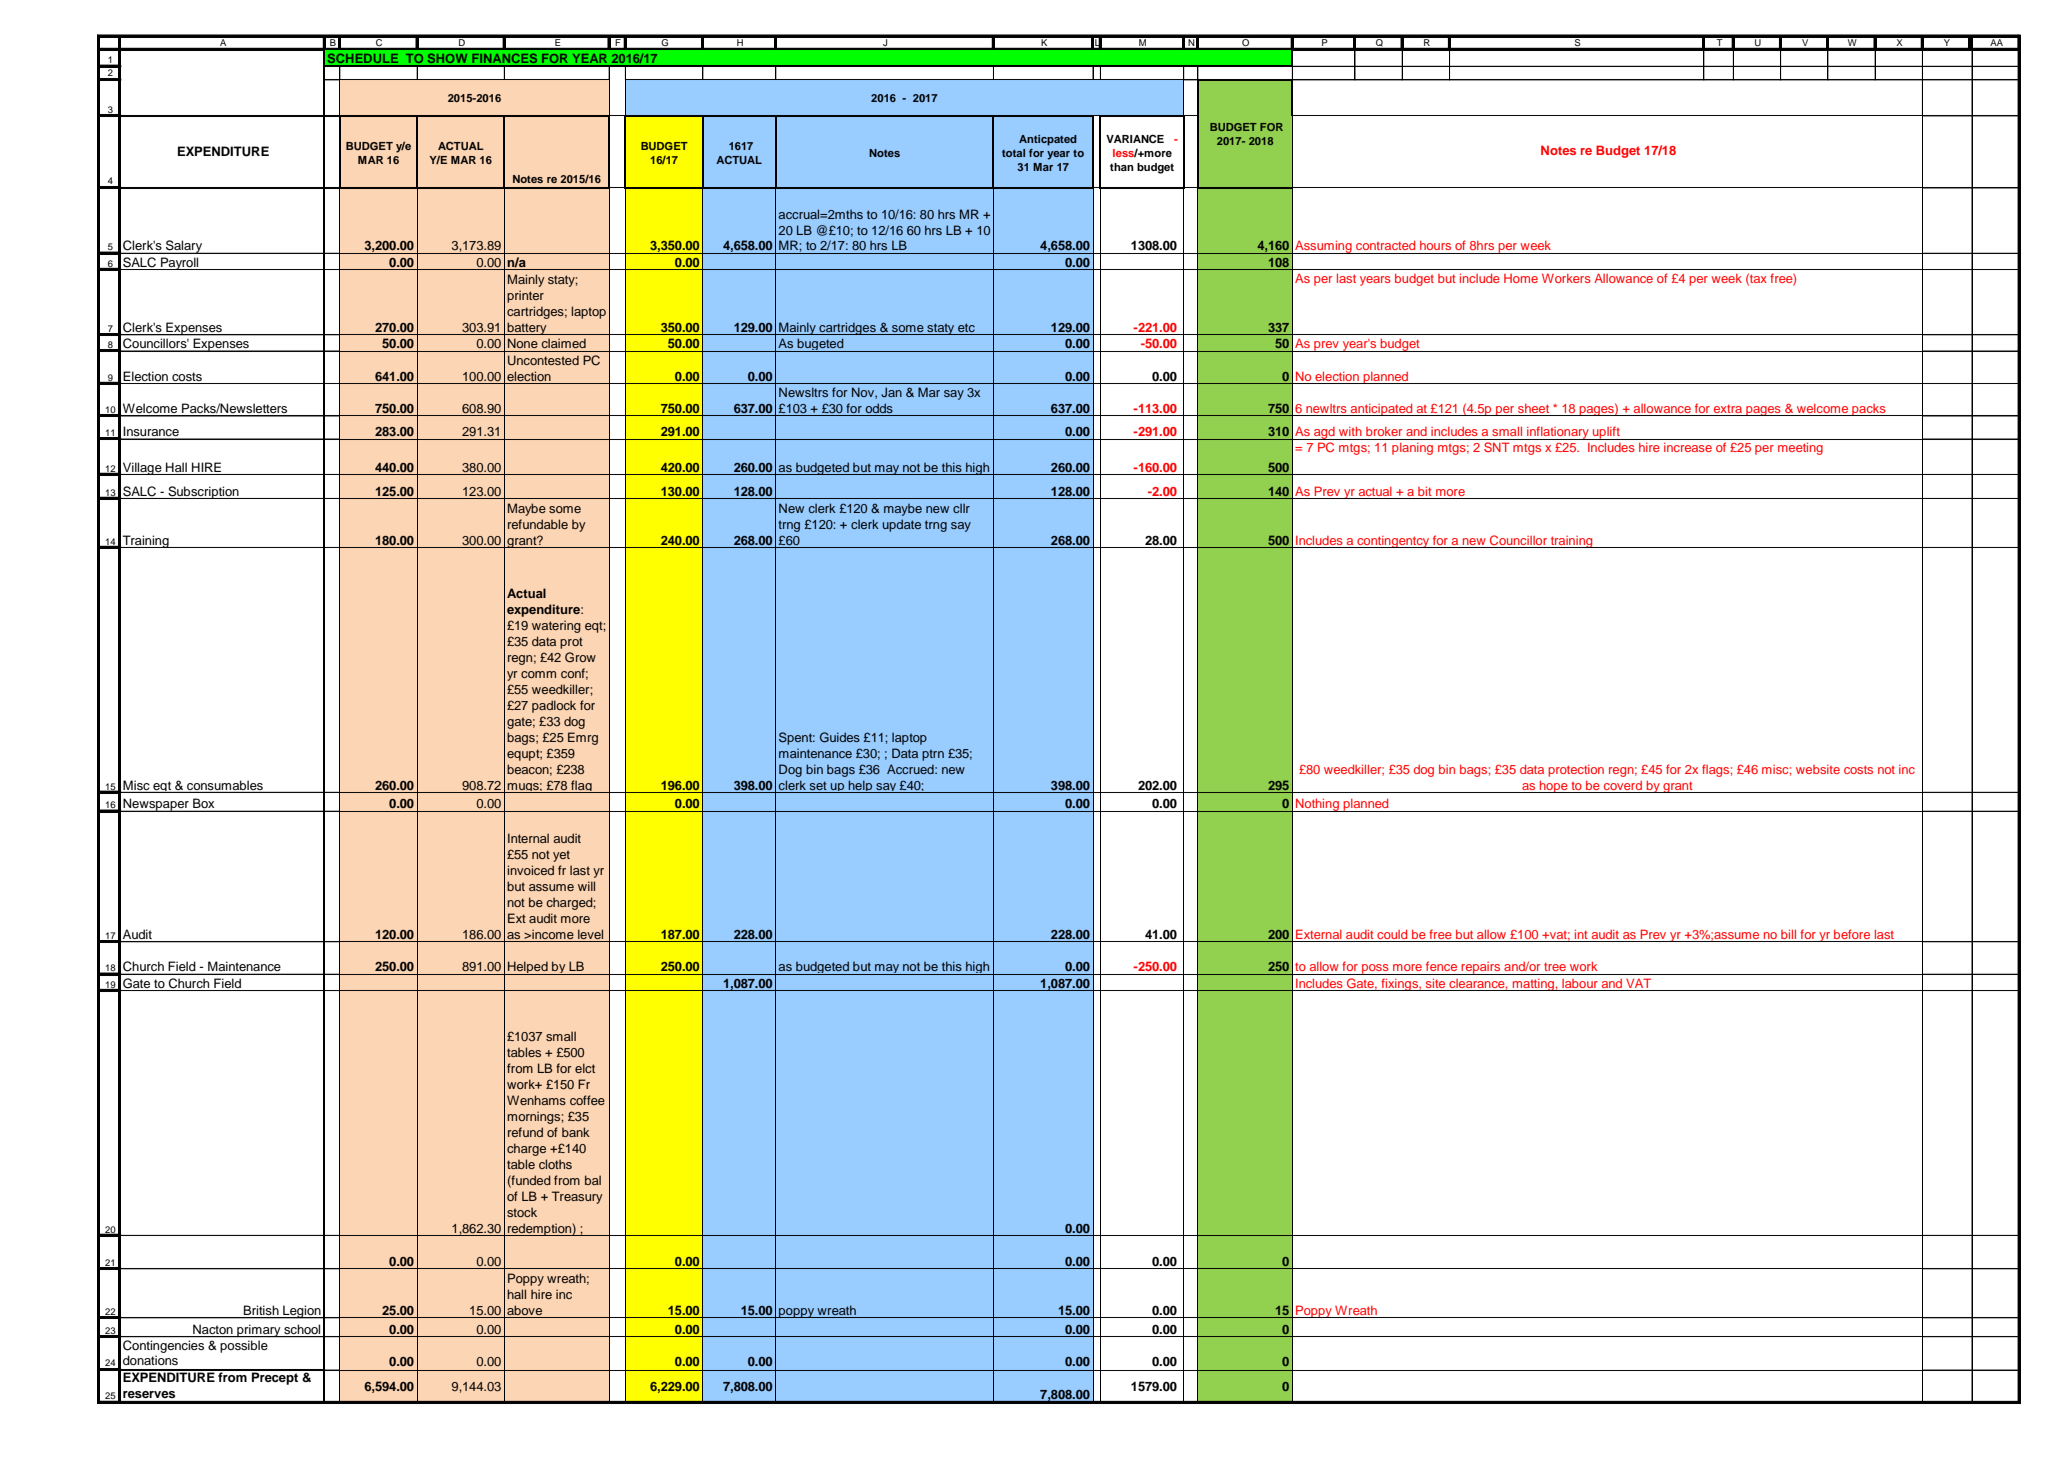 The height and width of the page is (1465, 2072). What do you see at coordinates (1533, 985) in the page?
I see `matting` at bounding box center [1533, 985].
